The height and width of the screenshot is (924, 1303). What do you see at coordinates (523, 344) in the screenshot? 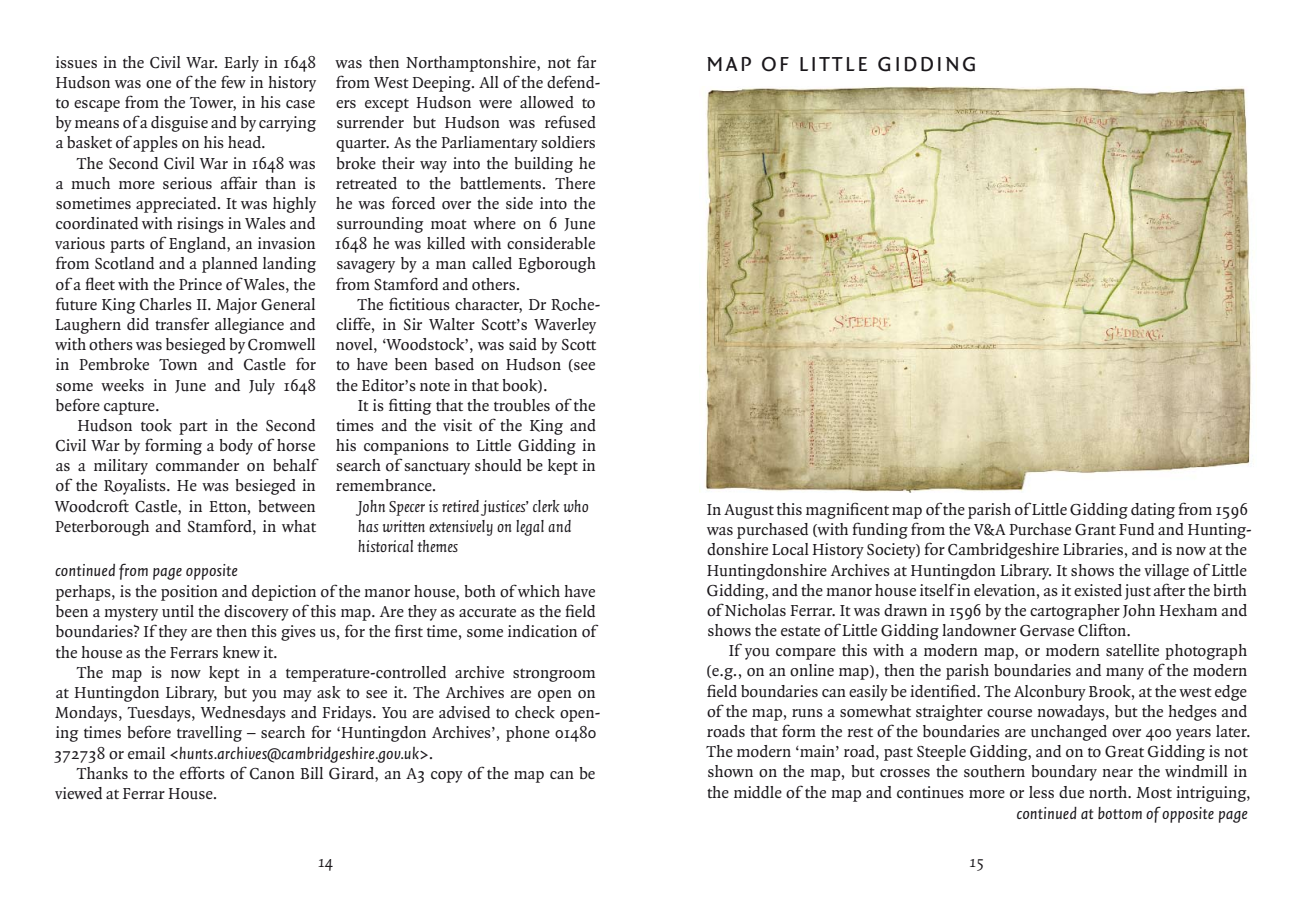
I see `said` at bounding box center [523, 344].
